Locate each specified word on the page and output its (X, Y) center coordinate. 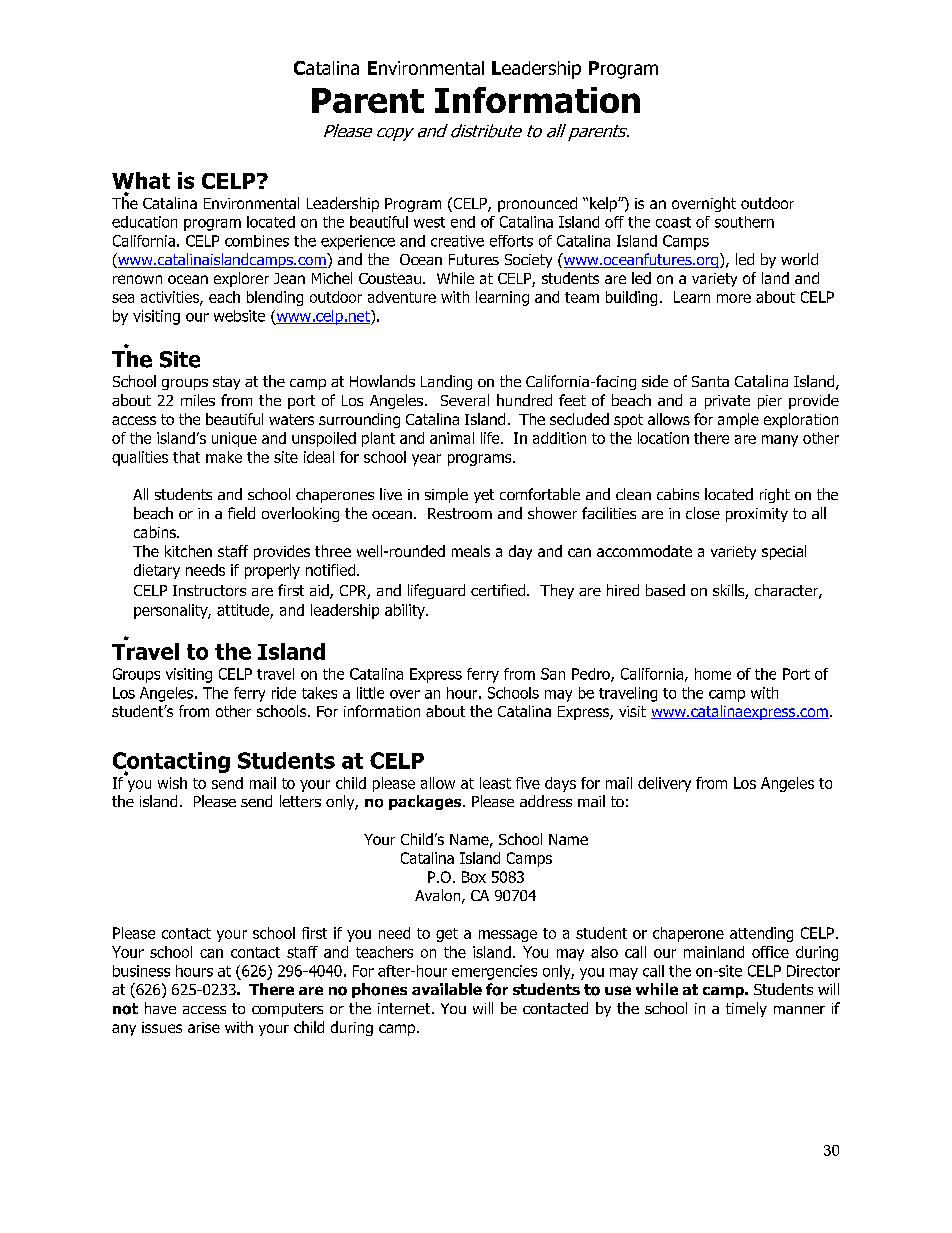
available (447, 989)
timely (746, 1009)
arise (204, 1027)
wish (172, 783)
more (734, 298)
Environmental (426, 68)
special (784, 552)
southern (744, 222)
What (141, 180)
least (495, 783)
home (713, 674)
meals (471, 551)
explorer (241, 279)
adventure (402, 297)
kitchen (188, 551)
